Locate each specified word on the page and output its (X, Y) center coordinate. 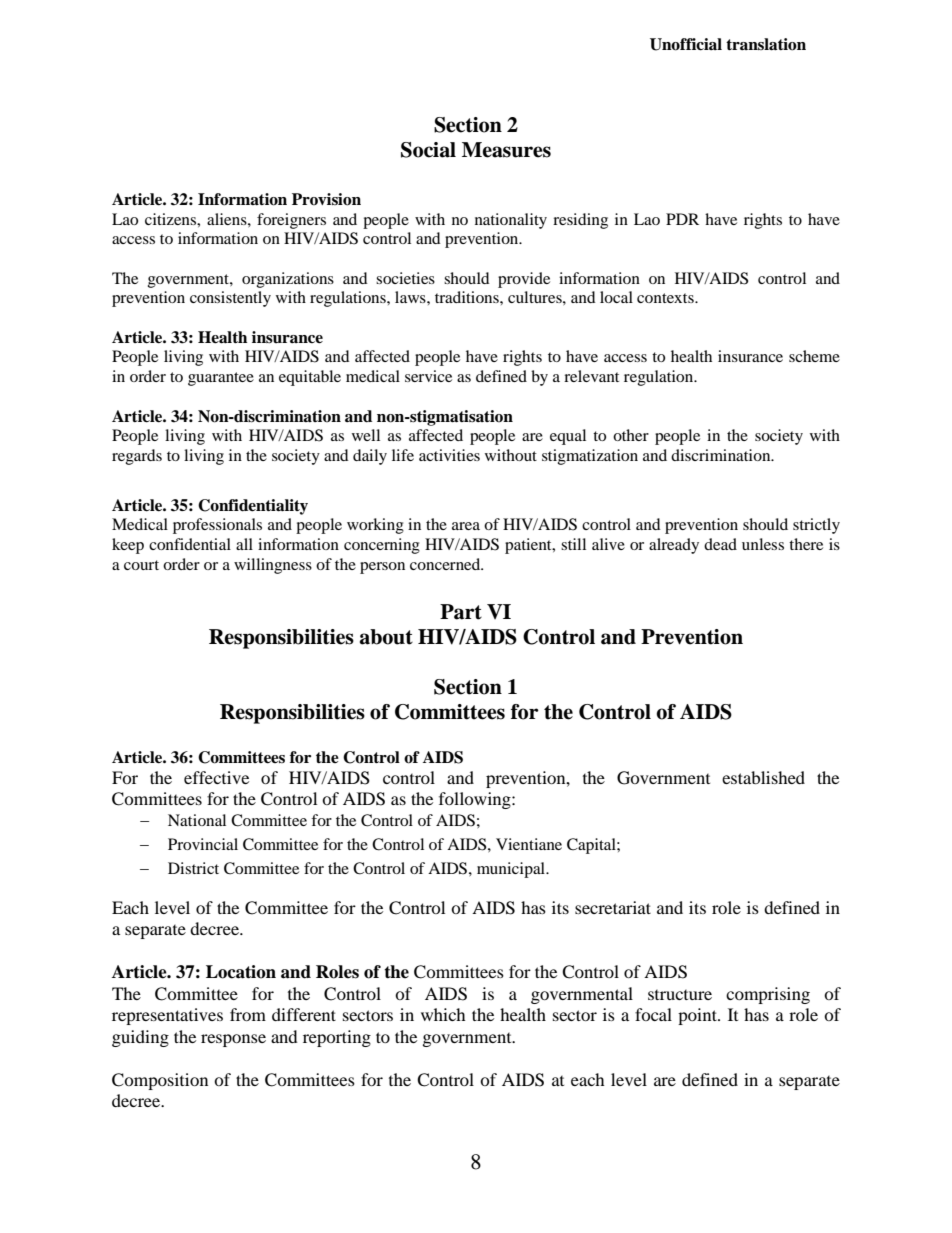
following (476, 800)
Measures (506, 150)
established (763, 777)
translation (766, 44)
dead (720, 544)
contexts (666, 298)
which (443, 1014)
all (244, 544)
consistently (230, 299)
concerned (446, 564)
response (233, 1040)
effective (216, 777)
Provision (326, 199)
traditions (468, 297)
